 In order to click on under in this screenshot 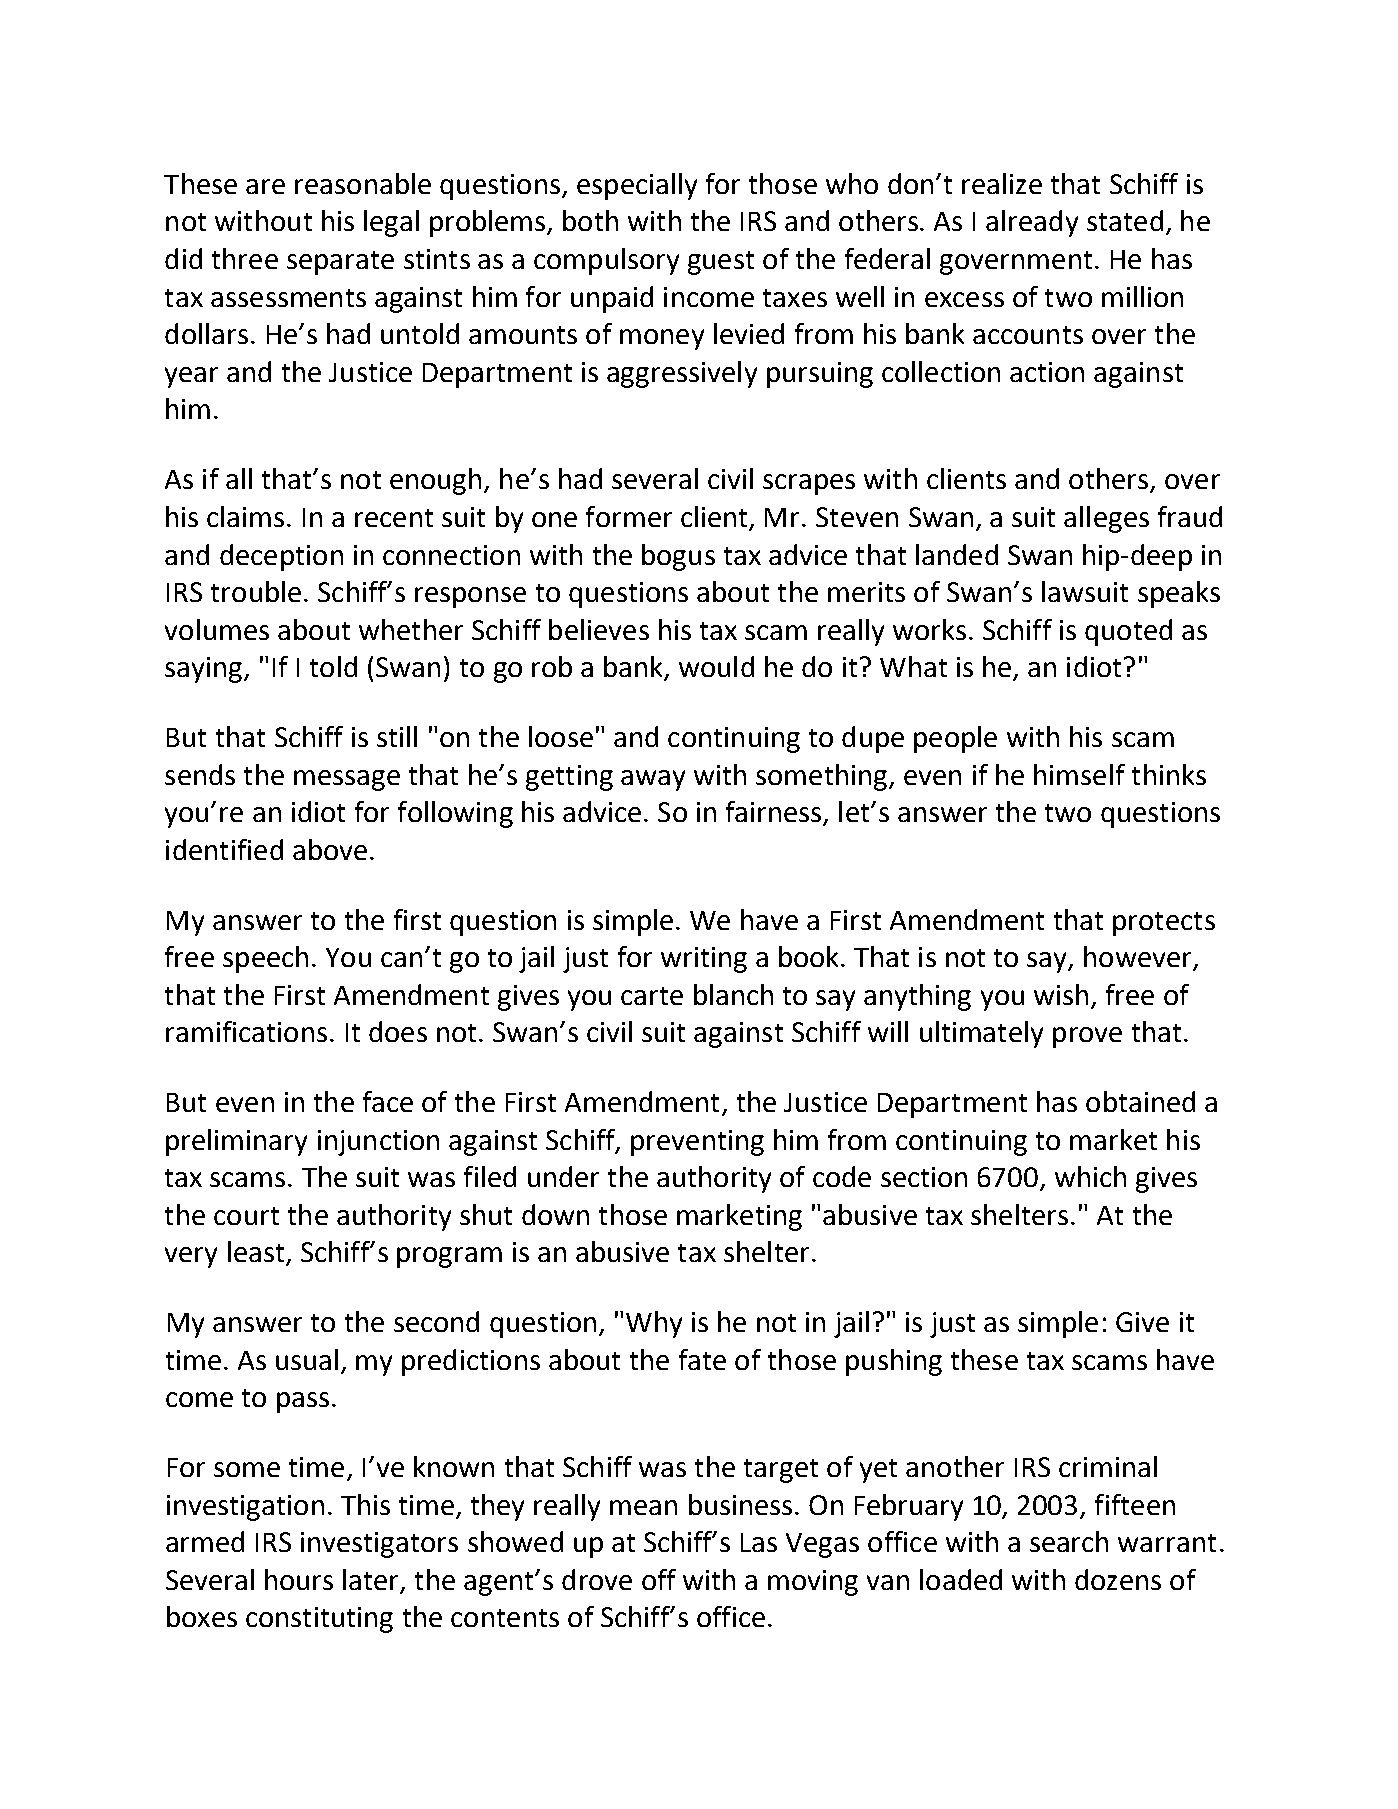, I will do `click(563, 1176)`.
